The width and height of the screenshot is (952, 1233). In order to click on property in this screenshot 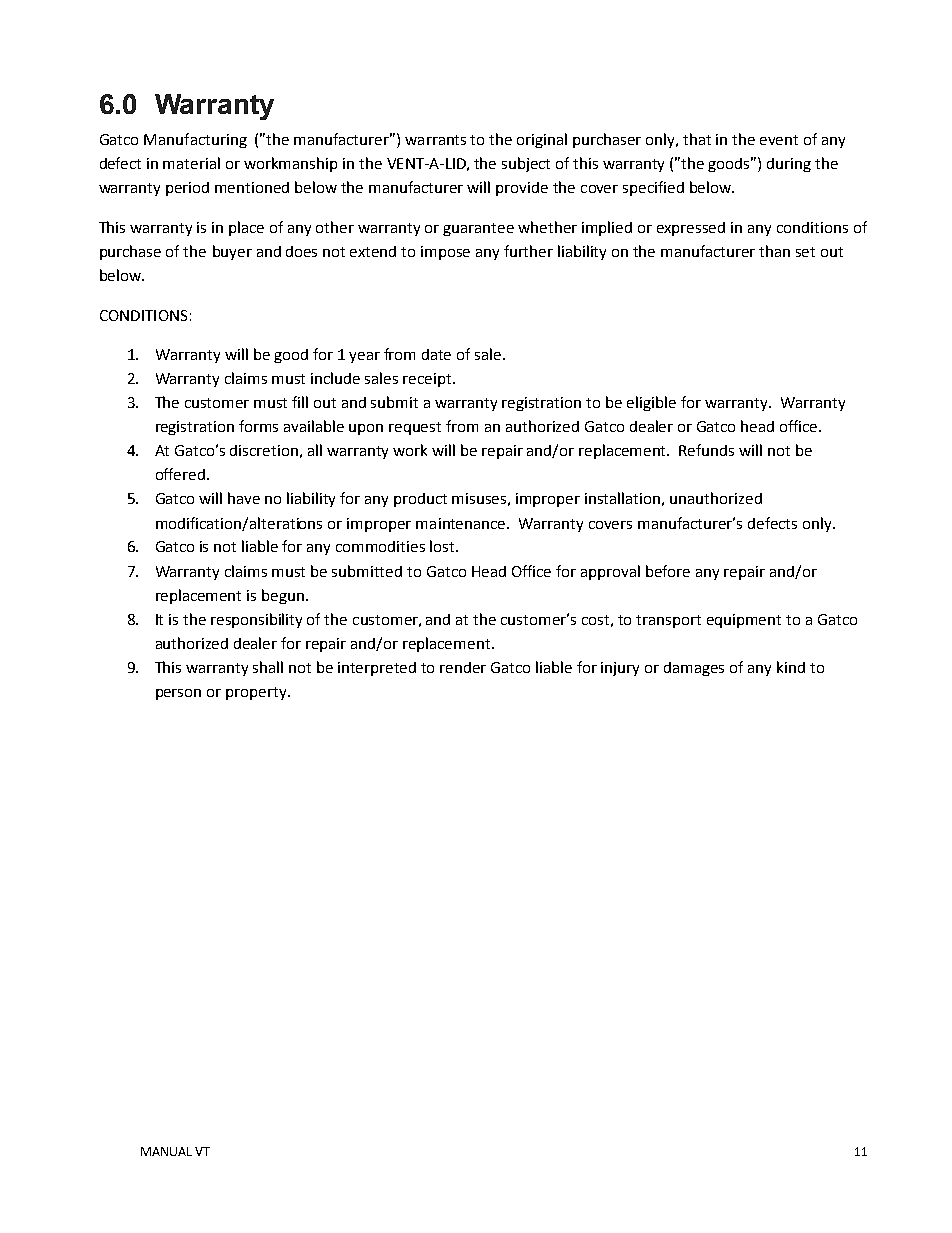, I will do `click(257, 693)`.
